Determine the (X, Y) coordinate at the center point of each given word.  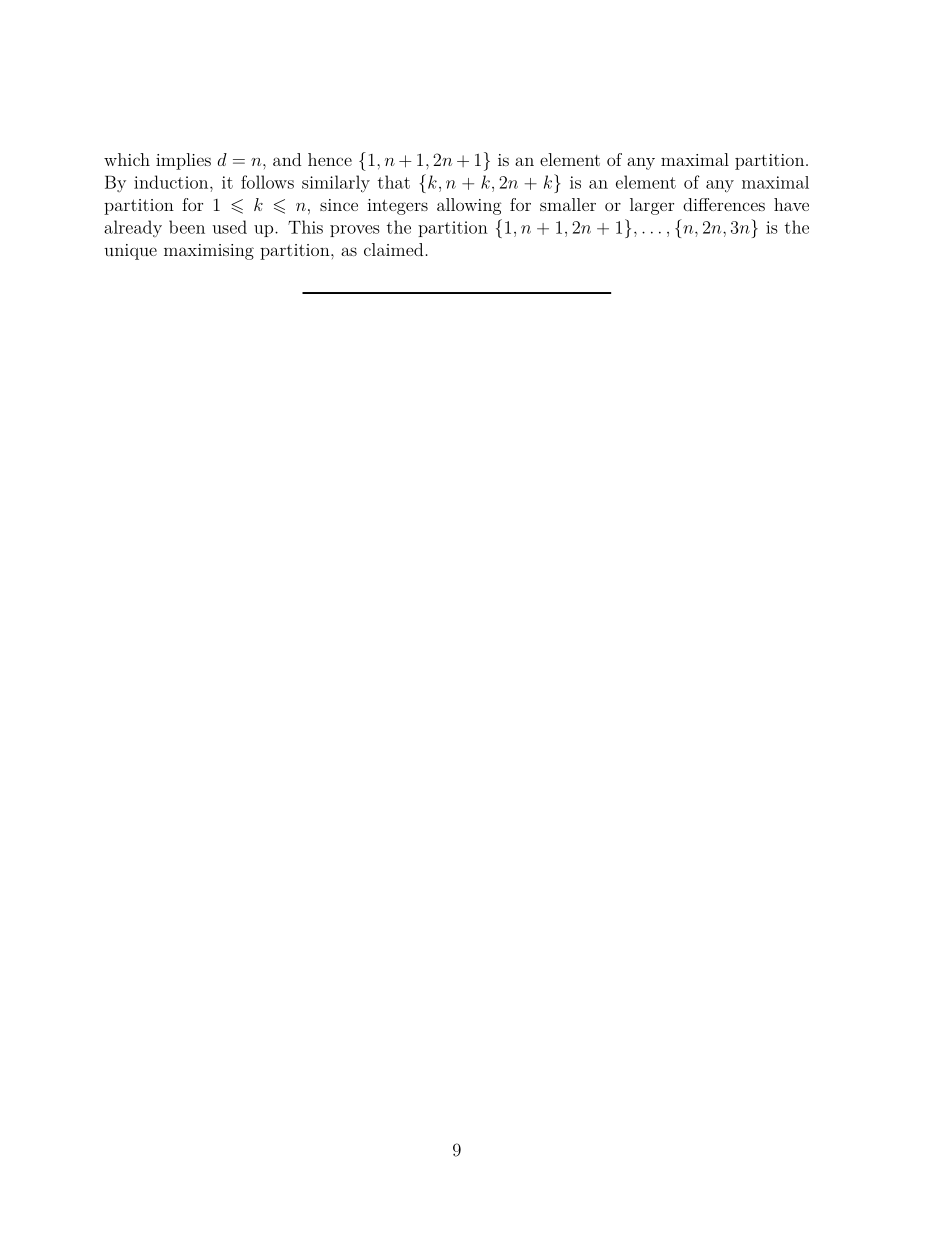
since (339, 205)
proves (355, 231)
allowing (469, 206)
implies (183, 161)
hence (330, 159)
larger (652, 206)
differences (724, 204)
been (187, 227)
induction (172, 182)
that (394, 182)
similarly (336, 184)
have (791, 204)
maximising (209, 252)
